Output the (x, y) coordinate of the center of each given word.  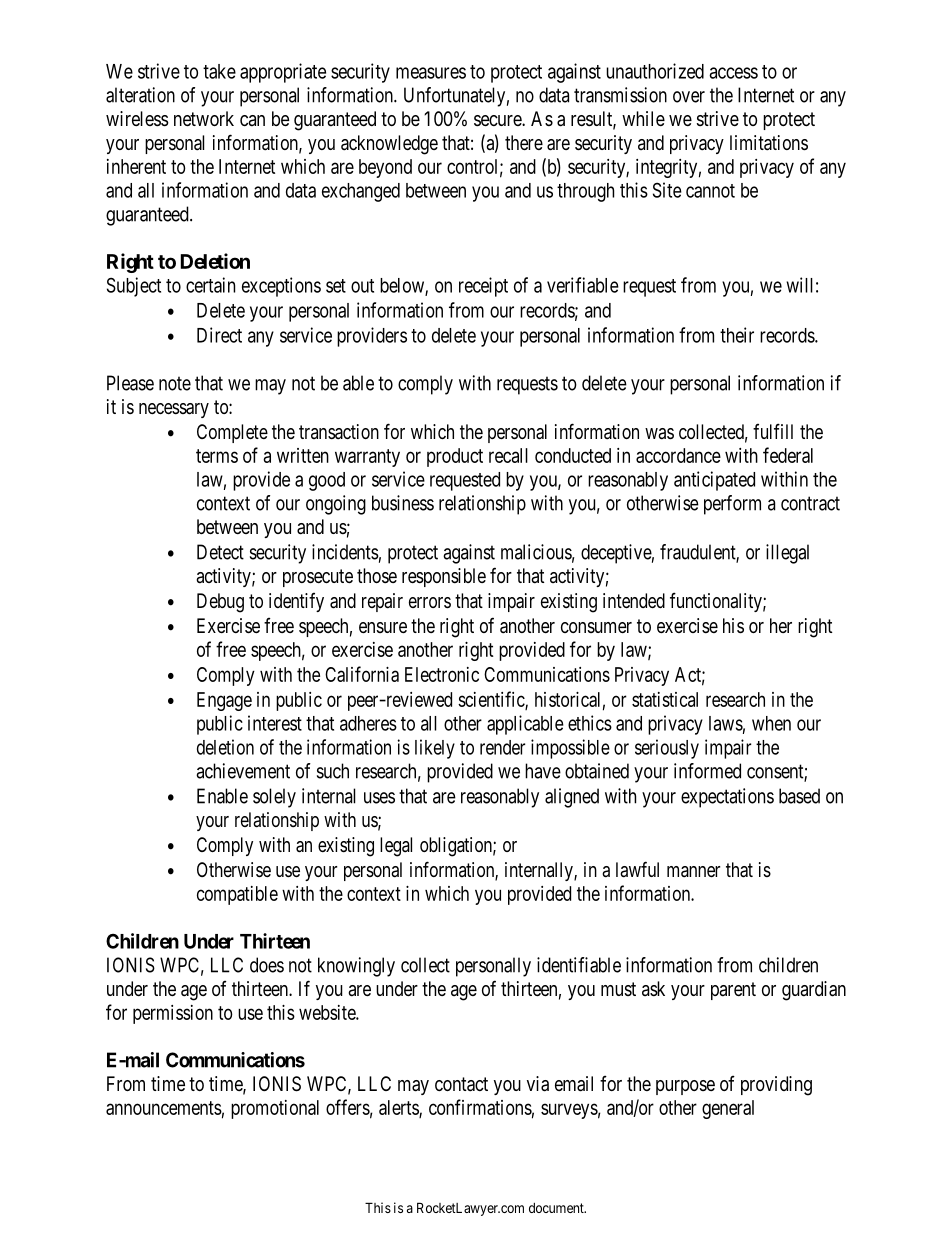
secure (498, 121)
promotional (275, 1109)
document (557, 1208)
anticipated (714, 481)
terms (217, 456)
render (502, 747)
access (733, 73)
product (455, 457)
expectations (727, 798)
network (204, 118)
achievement (243, 771)
